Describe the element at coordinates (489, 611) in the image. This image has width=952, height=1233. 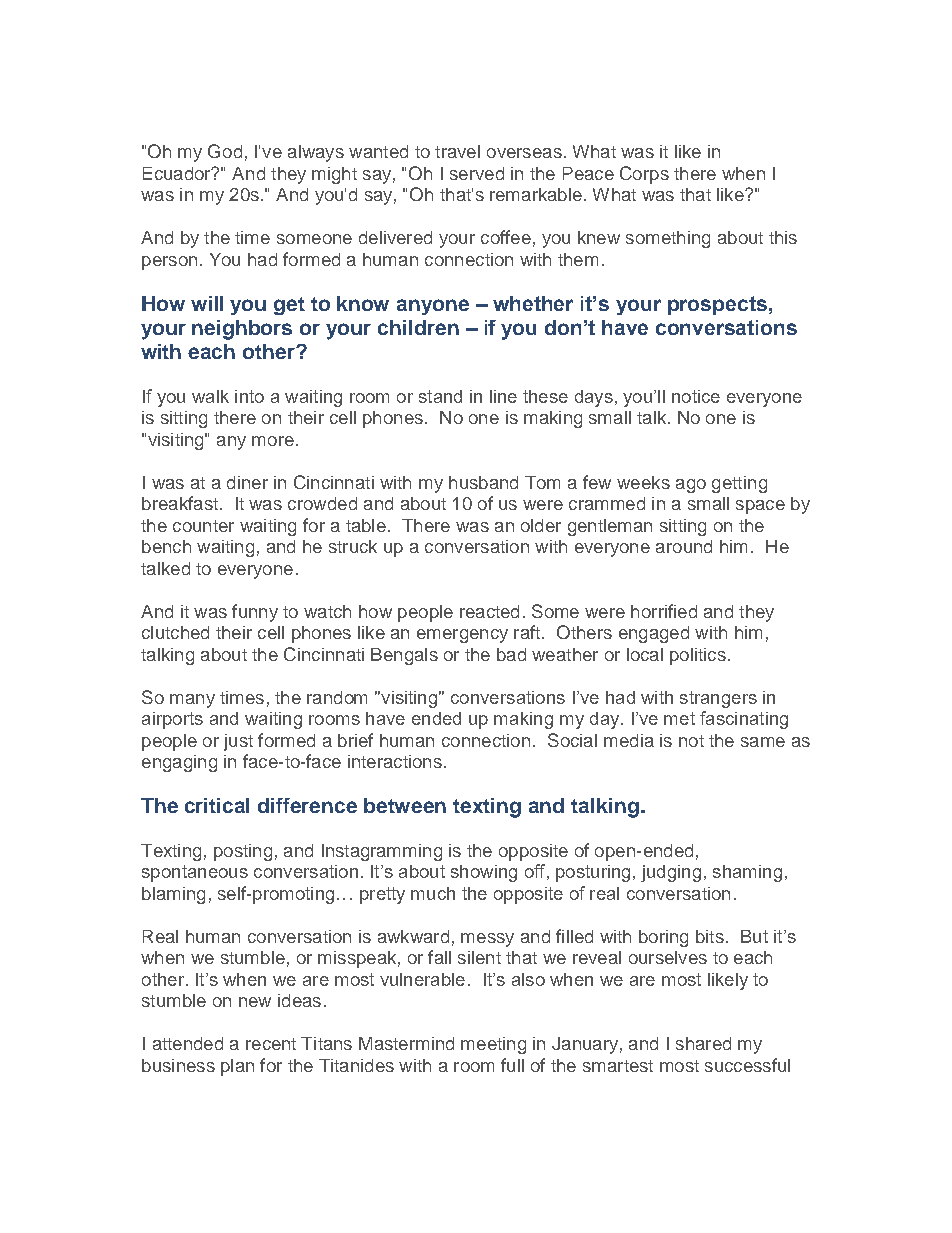
I see `reacted` at that location.
